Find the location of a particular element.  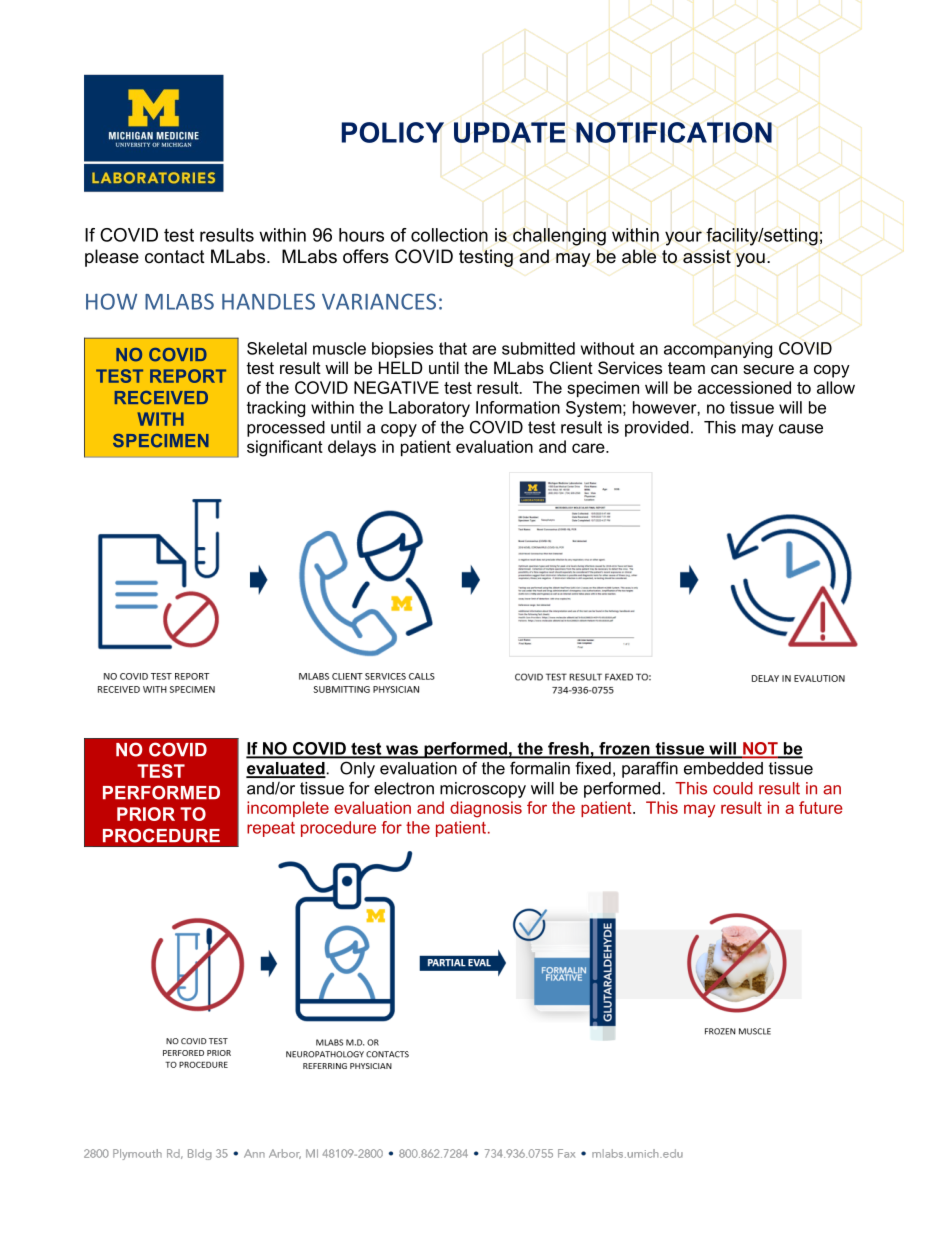

UPDATE is located at coordinates (510, 132).
